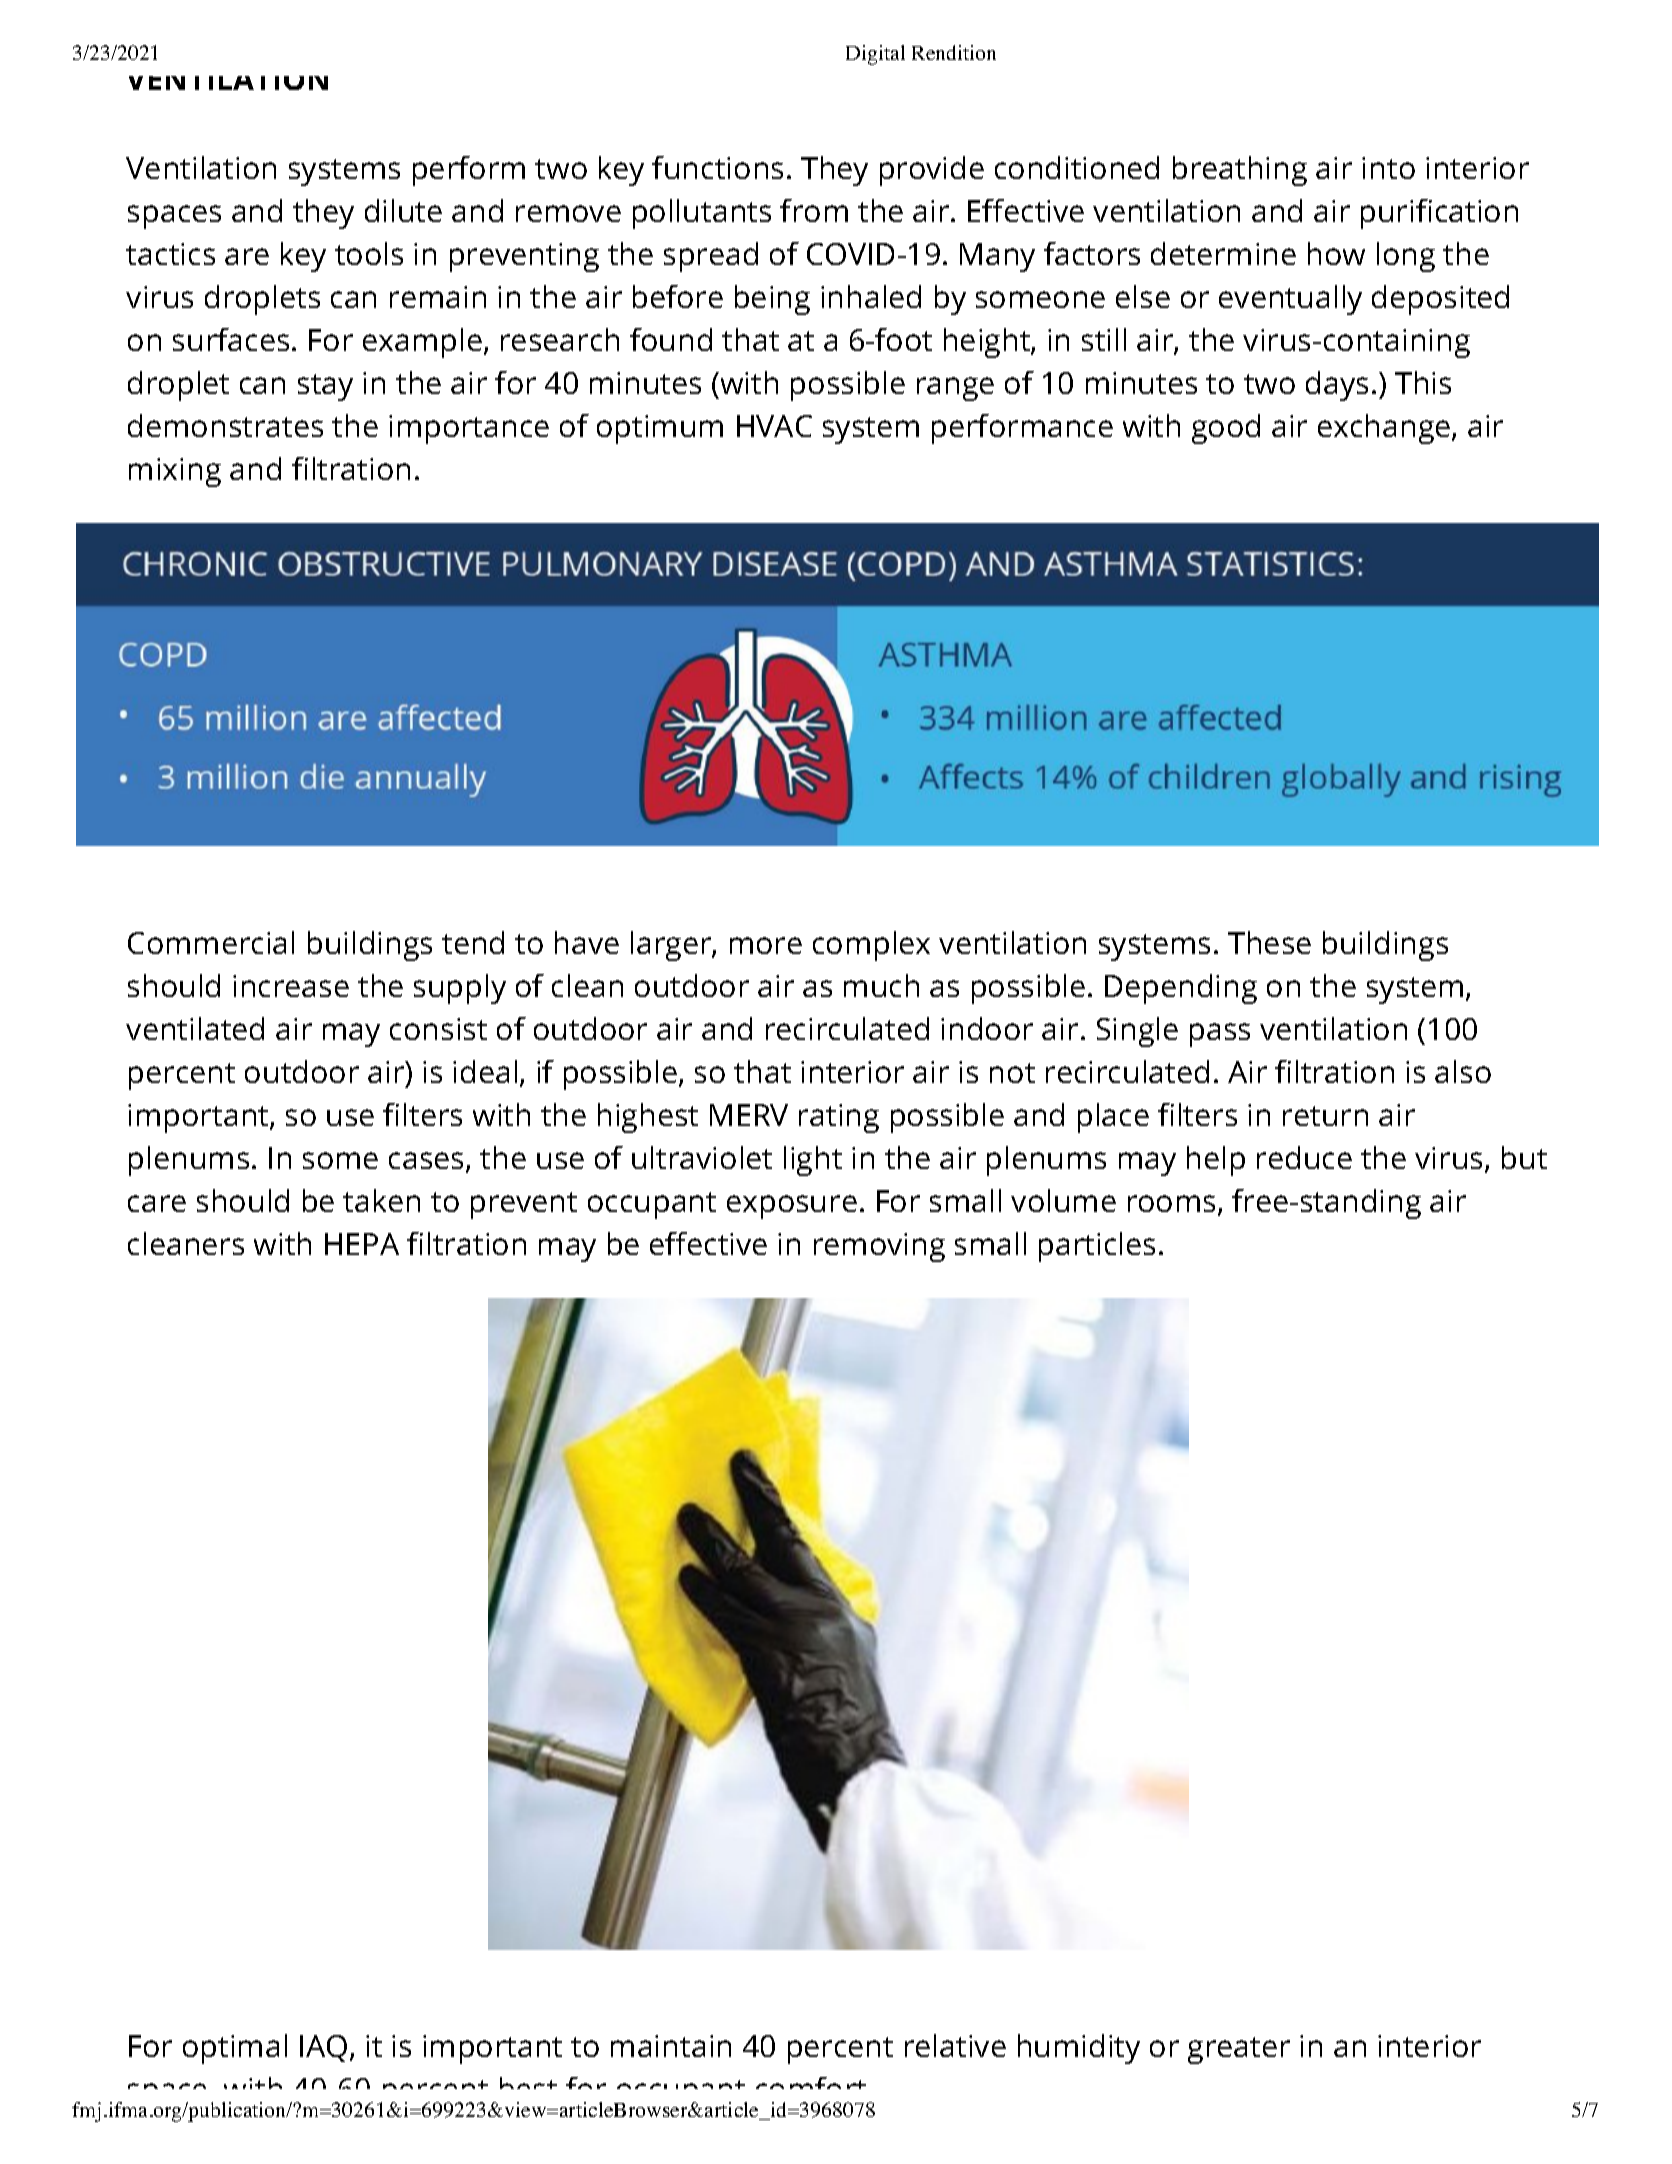 The height and width of the screenshot is (2164, 1672). Describe the element at coordinates (323, 2048) in the screenshot. I see `IAQ` at that location.
